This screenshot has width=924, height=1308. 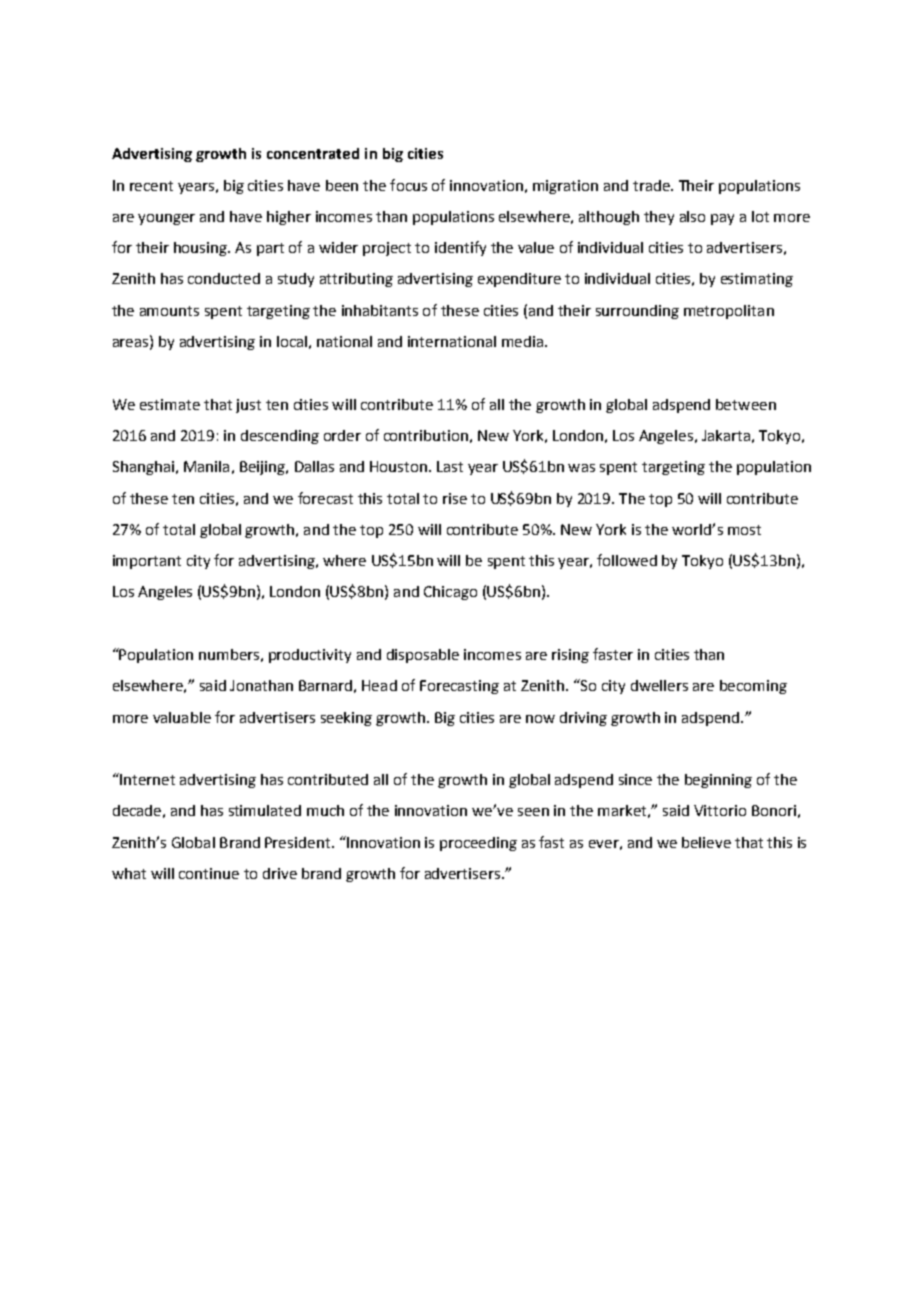 What do you see at coordinates (408, 185) in the screenshot?
I see `focus` at bounding box center [408, 185].
